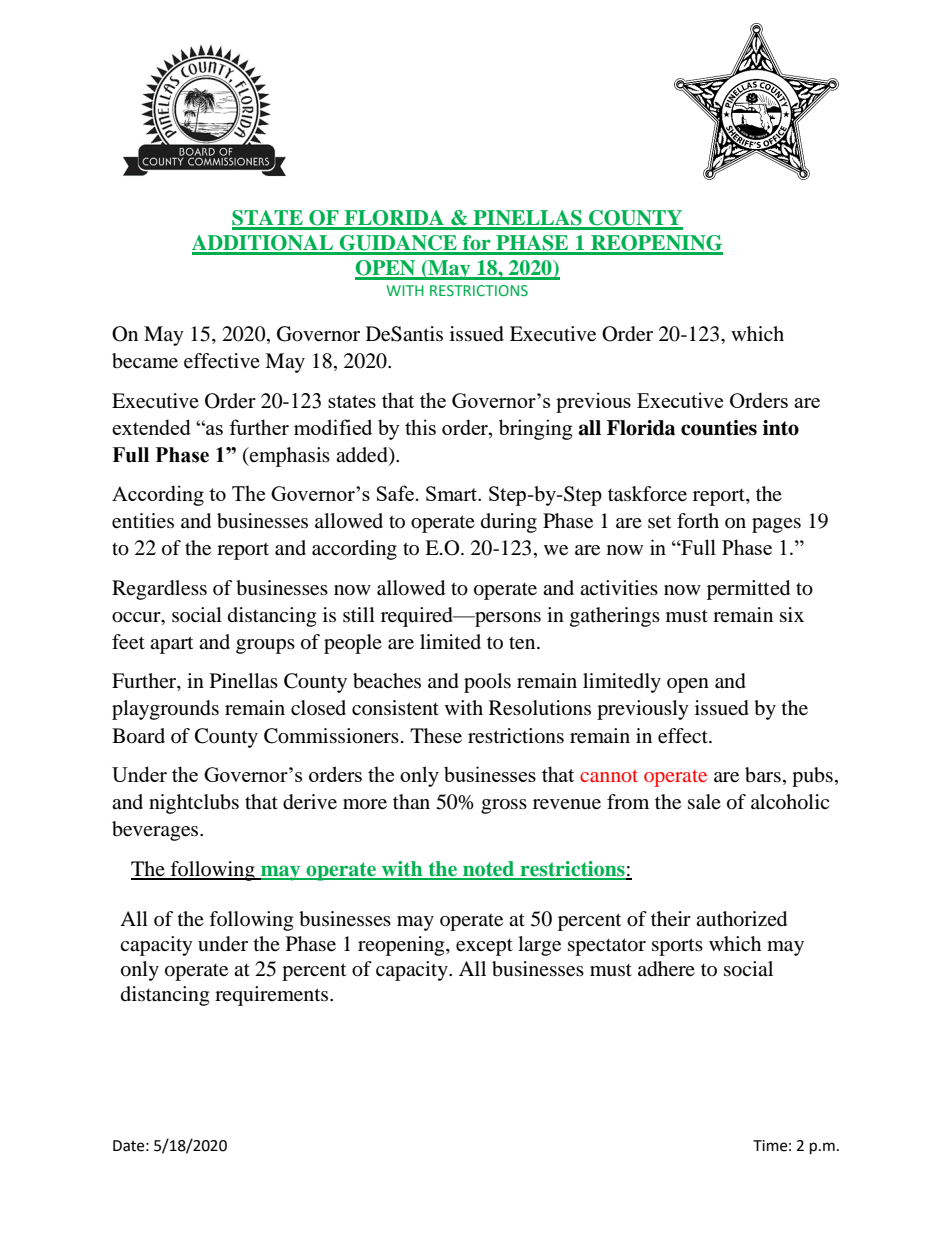  Describe the element at coordinates (719, 428) in the image. I see `counties` at that location.
